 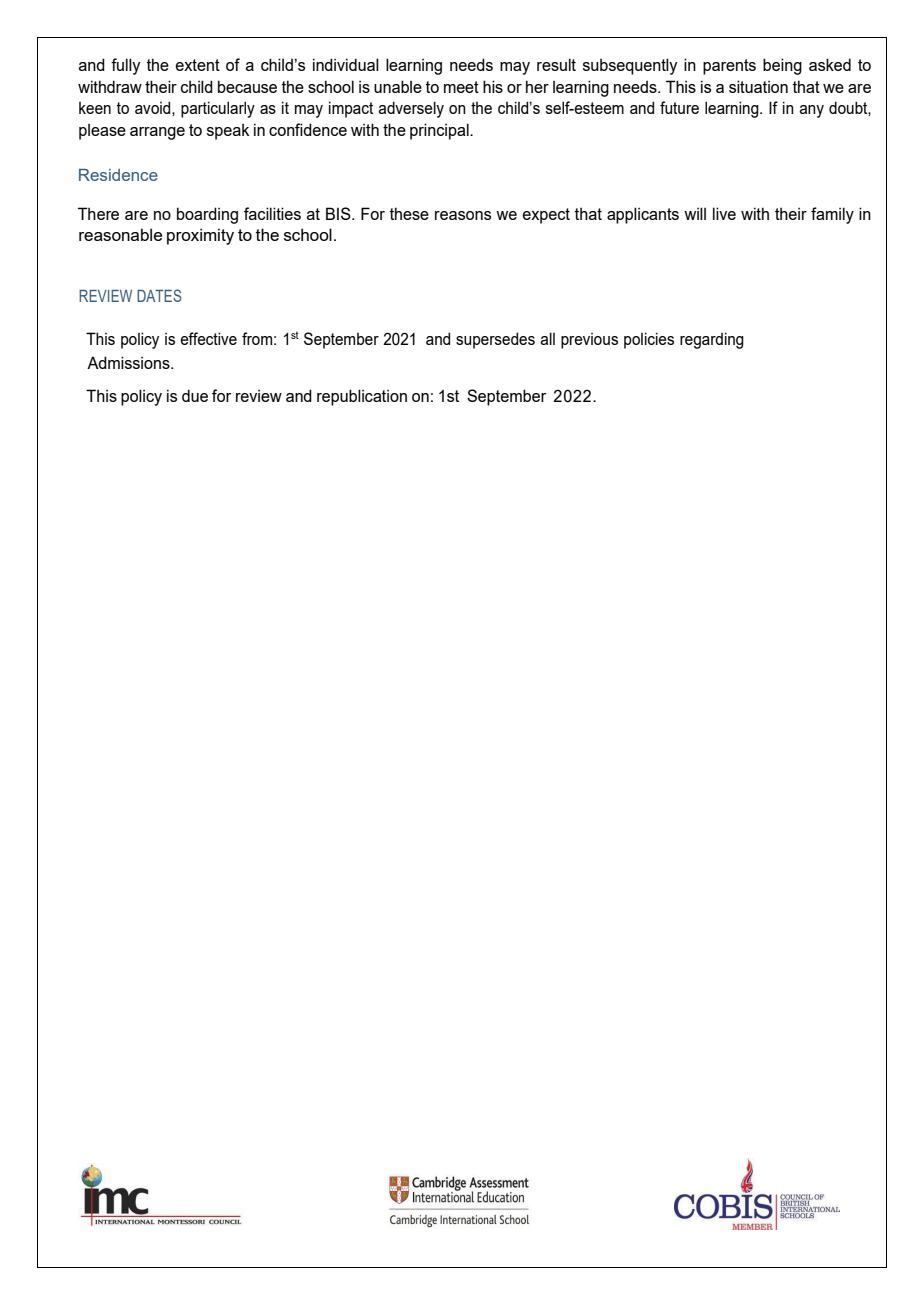 I want to click on meet, so click(x=461, y=87).
